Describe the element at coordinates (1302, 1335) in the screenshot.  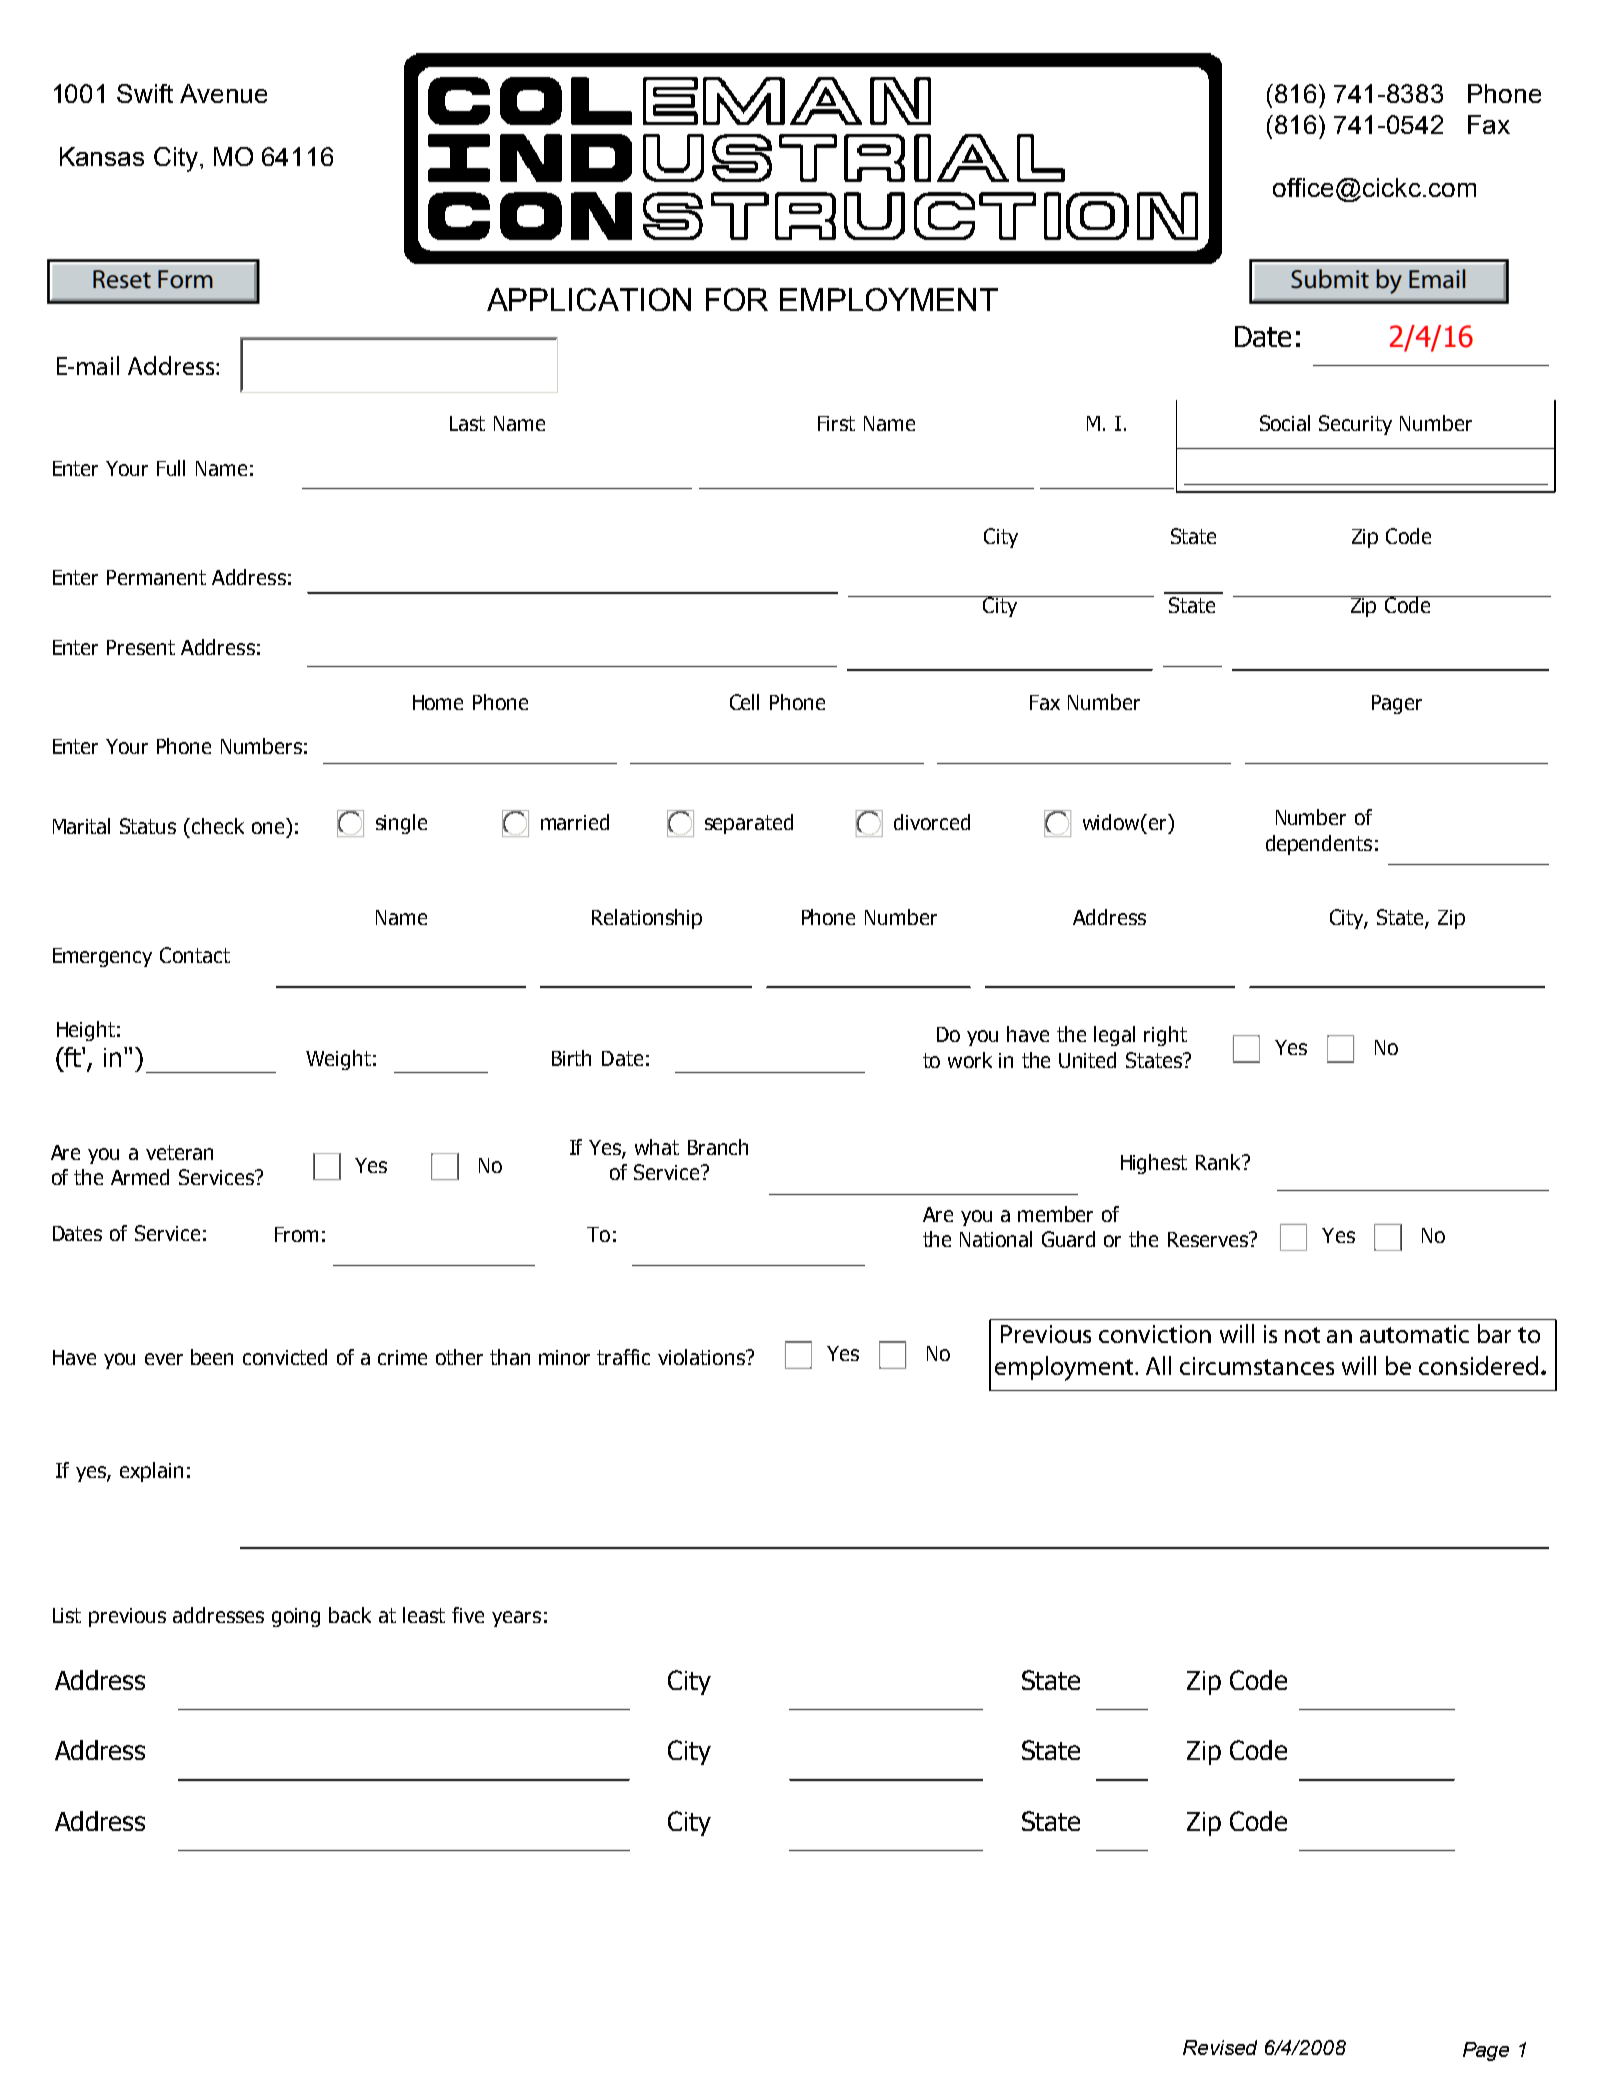
I see `not` at that location.
